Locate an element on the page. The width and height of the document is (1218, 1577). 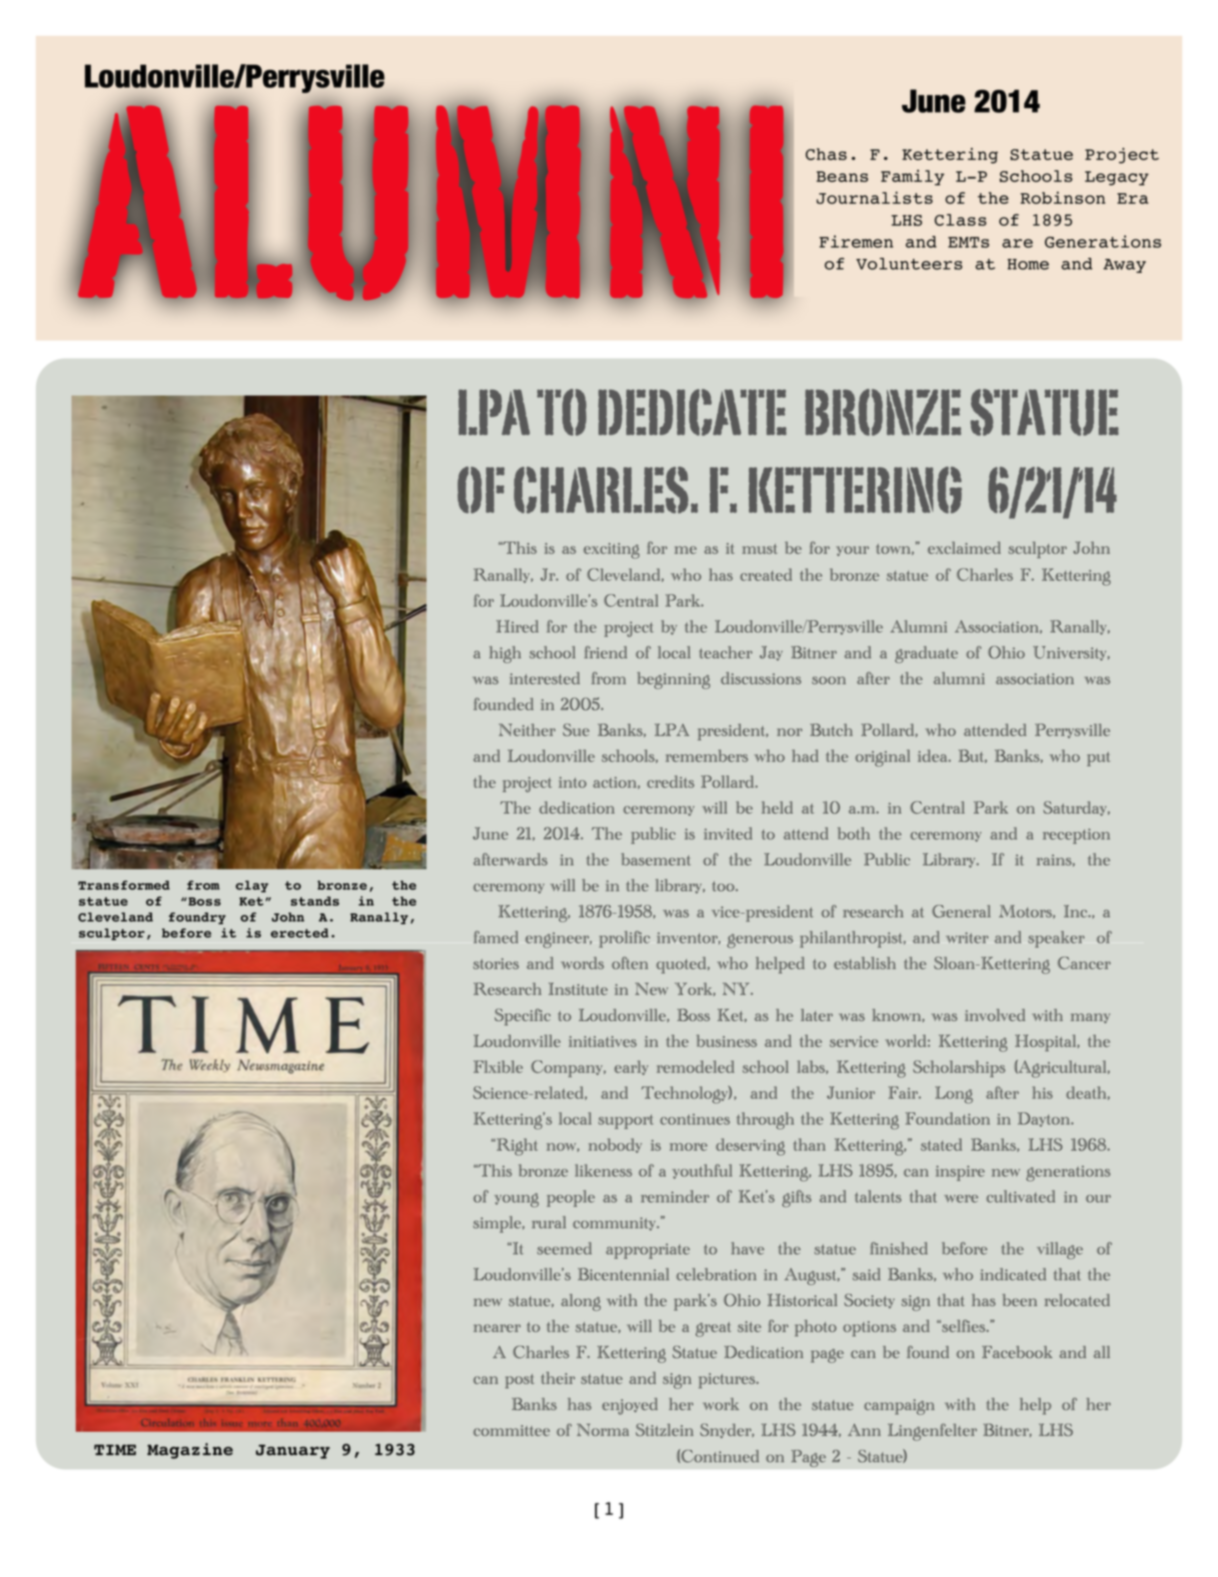
campaign is located at coordinates (899, 1407).
